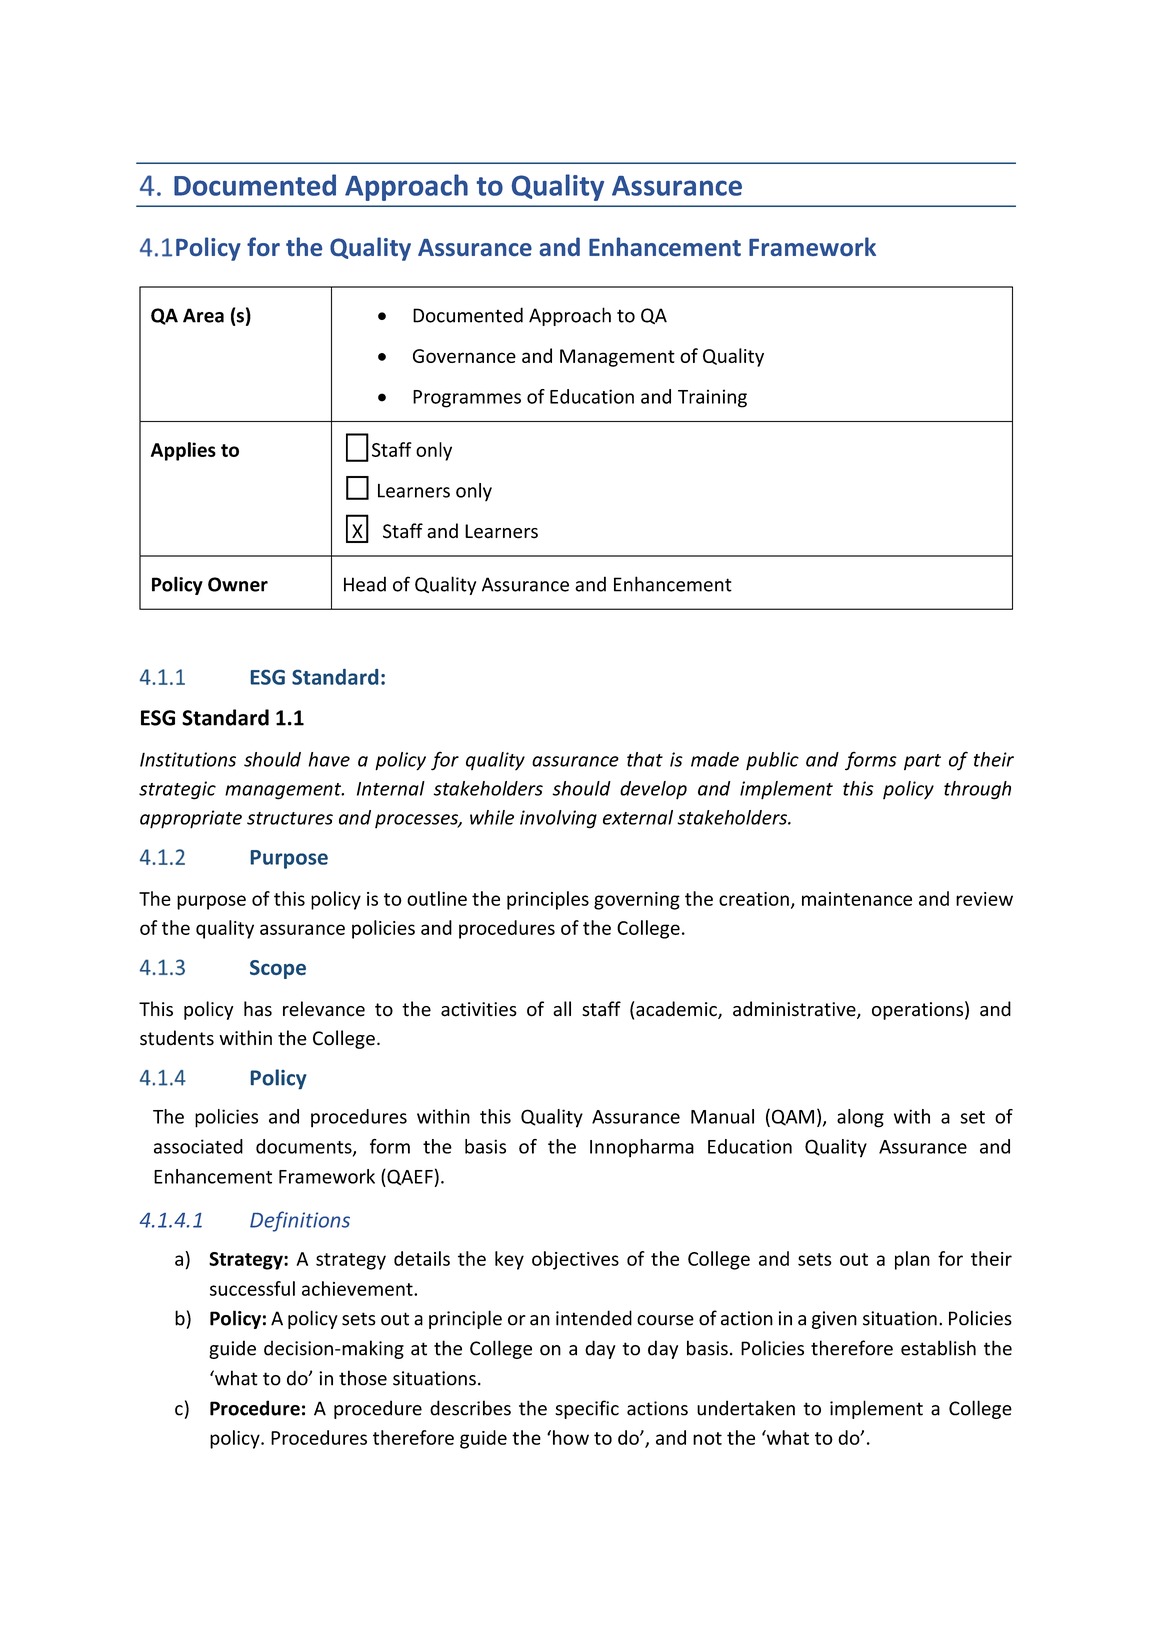 This image has width=1152, height=1629. Describe the element at coordinates (645, 759) in the image. I see `that` at that location.
